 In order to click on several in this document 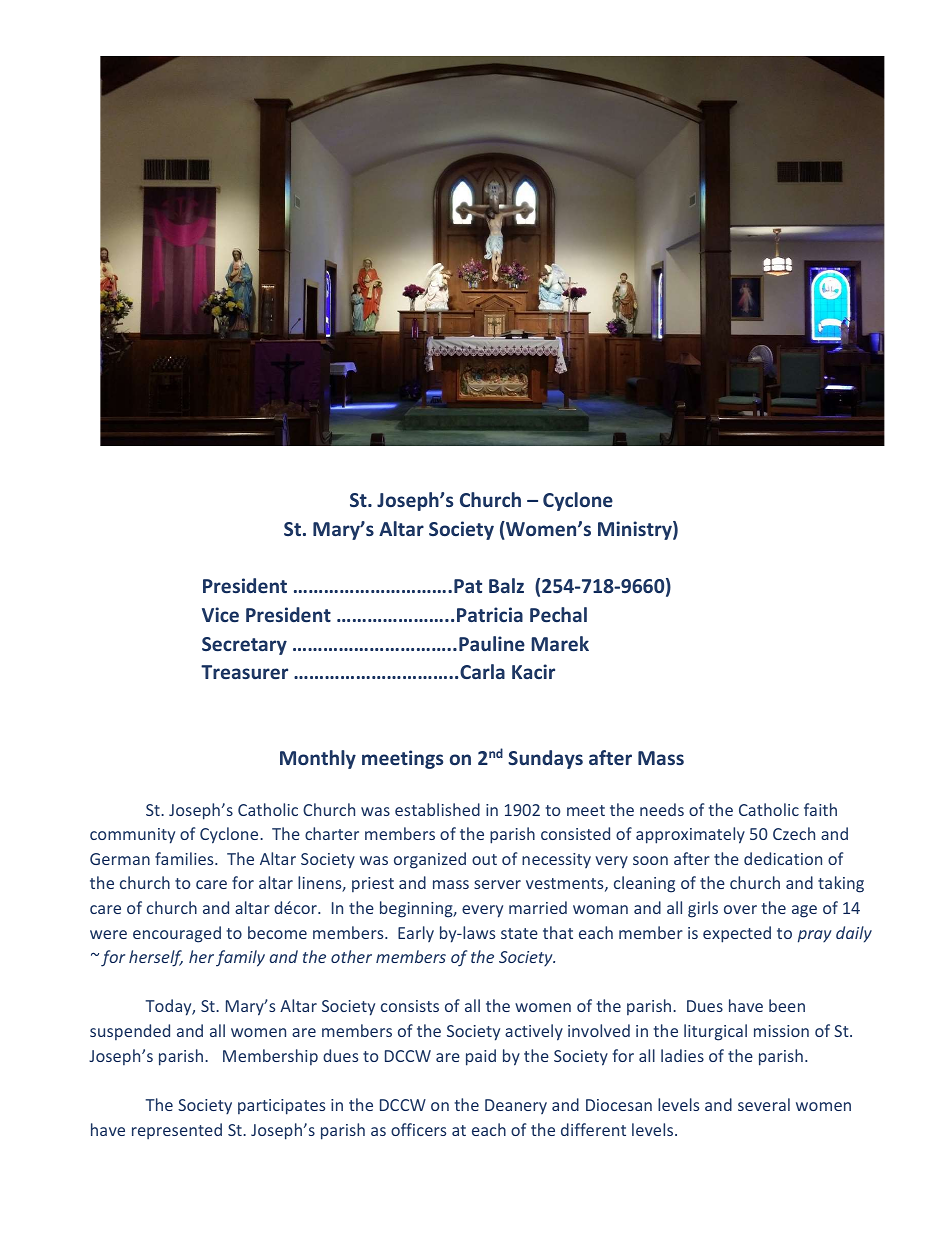, I will do `click(764, 1104)`.
